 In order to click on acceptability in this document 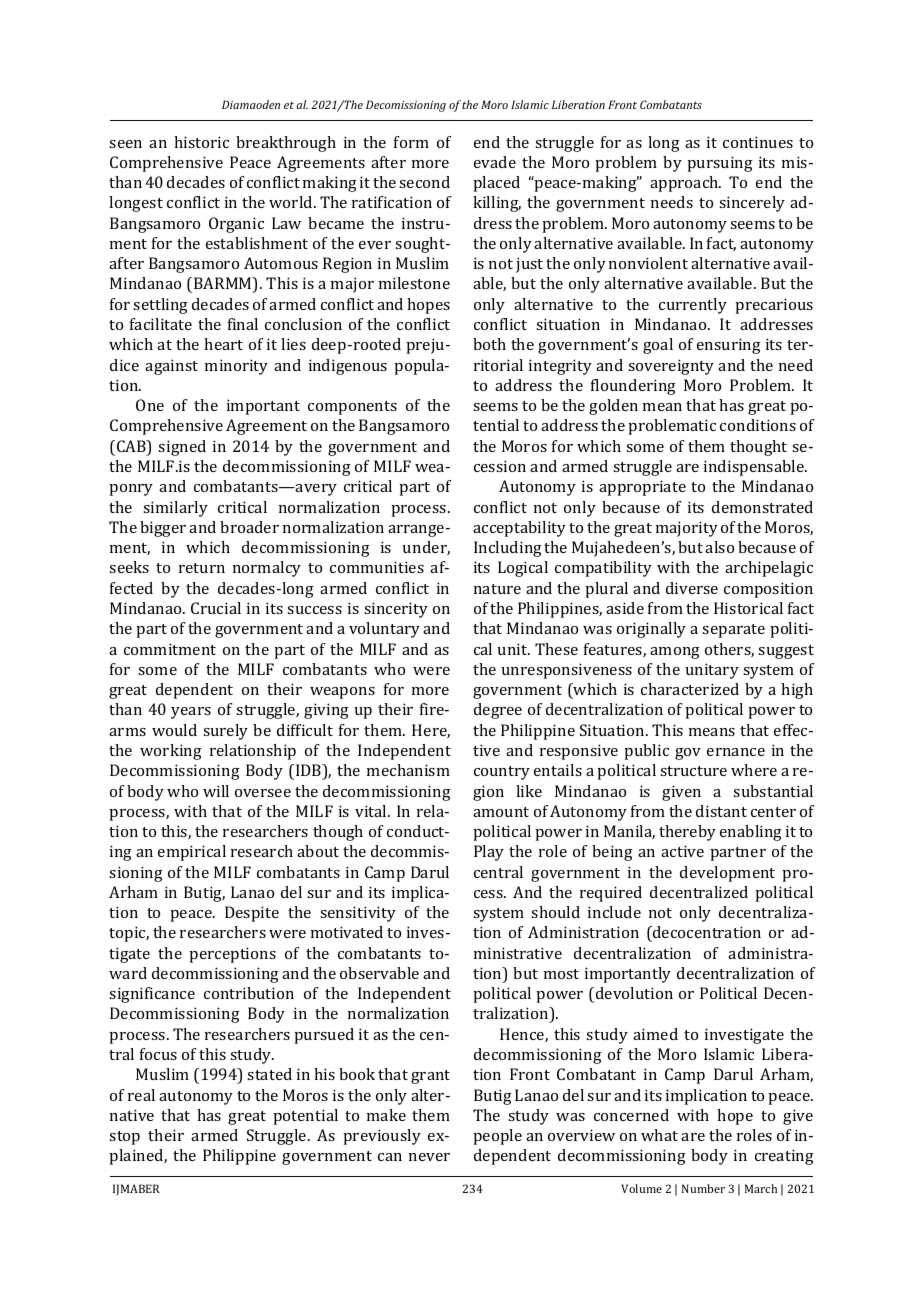, I will do `click(519, 529)`.
